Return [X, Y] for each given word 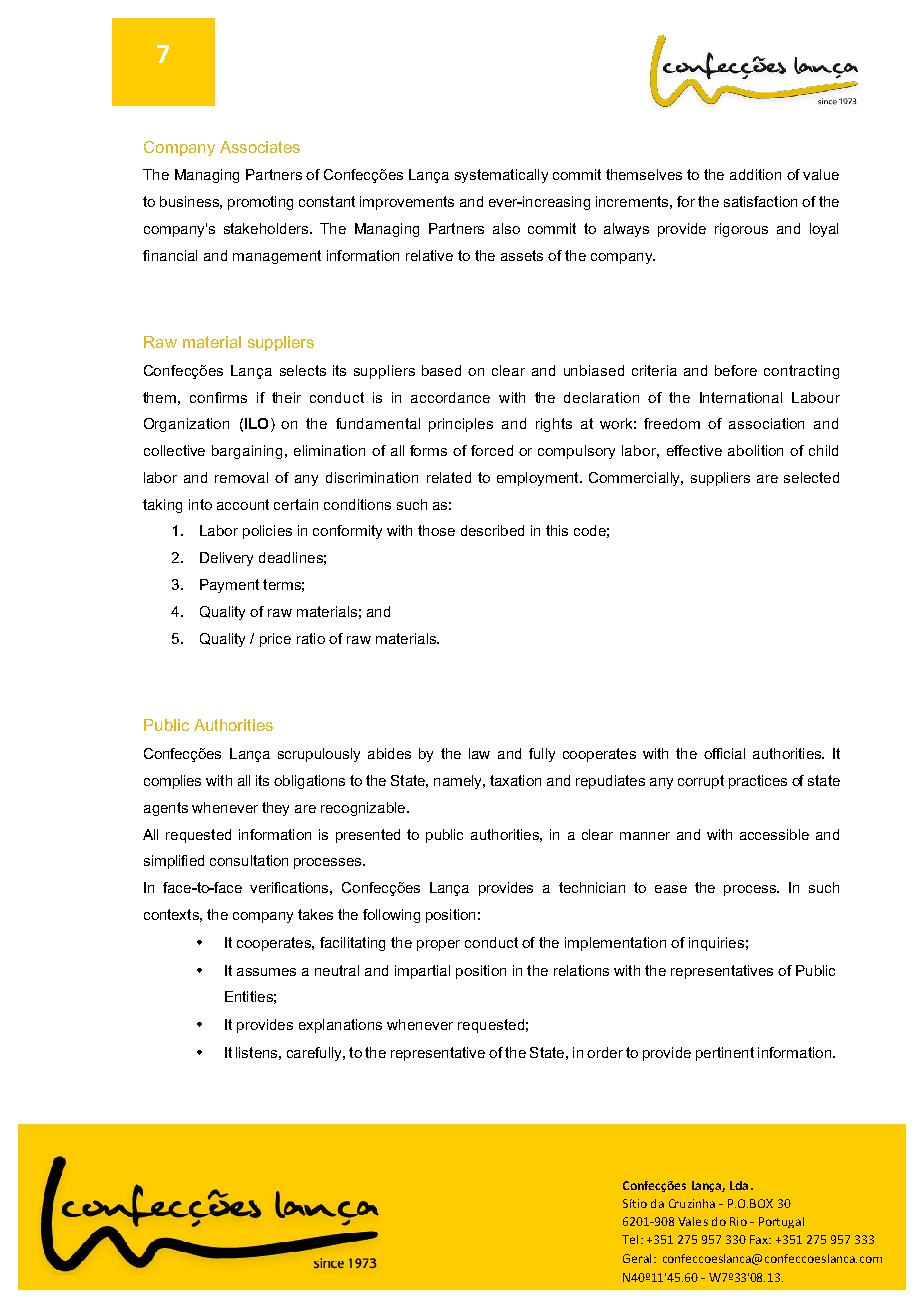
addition [755, 174]
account [243, 504]
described [492, 530]
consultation [249, 860]
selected [811, 477]
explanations [340, 1026]
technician [592, 887]
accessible [774, 834]
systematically [501, 176]
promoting [260, 203]
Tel [630, 1239]
